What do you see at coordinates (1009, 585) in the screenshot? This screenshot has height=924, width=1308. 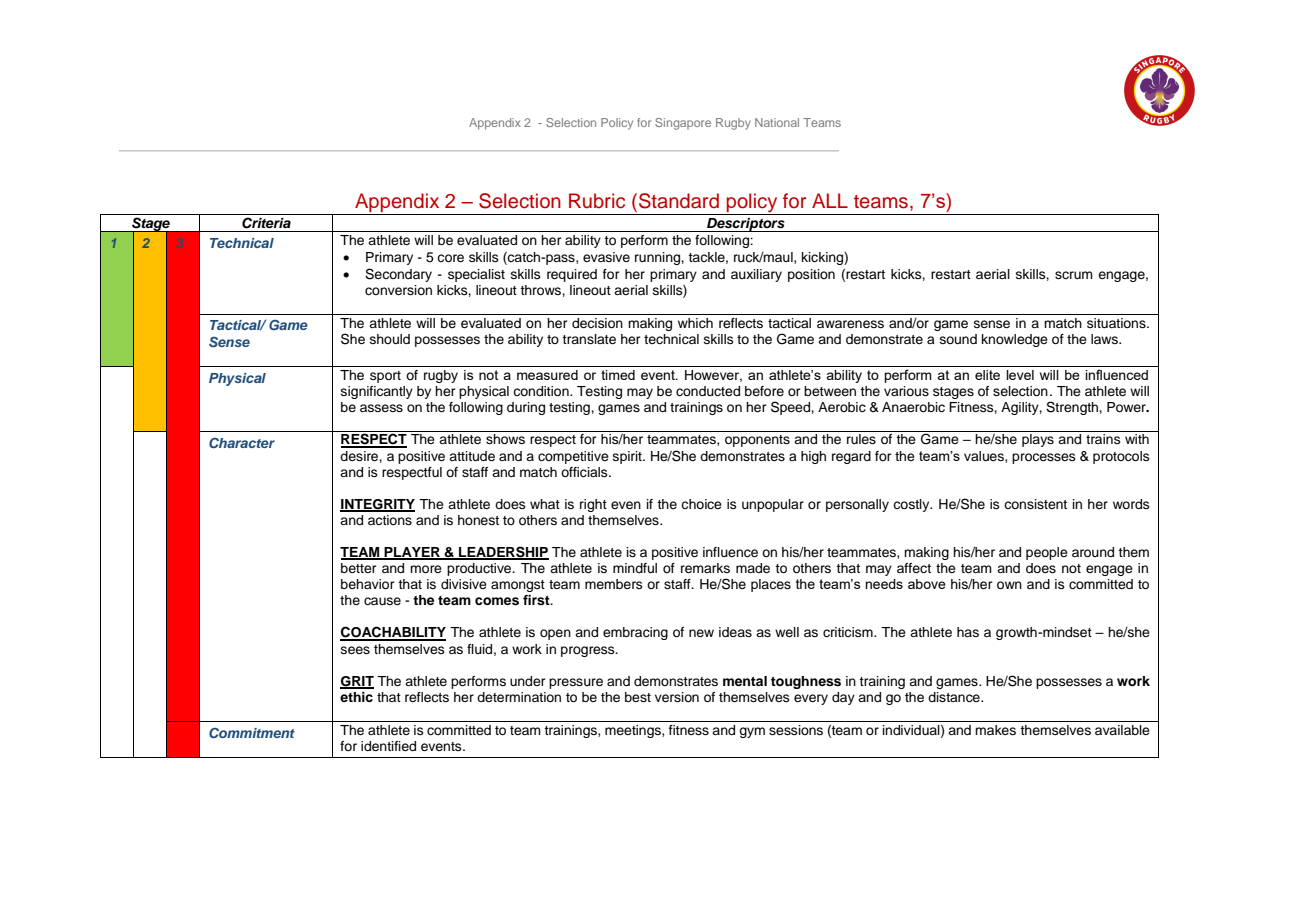 I see `own` at bounding box center [1009, 585].
